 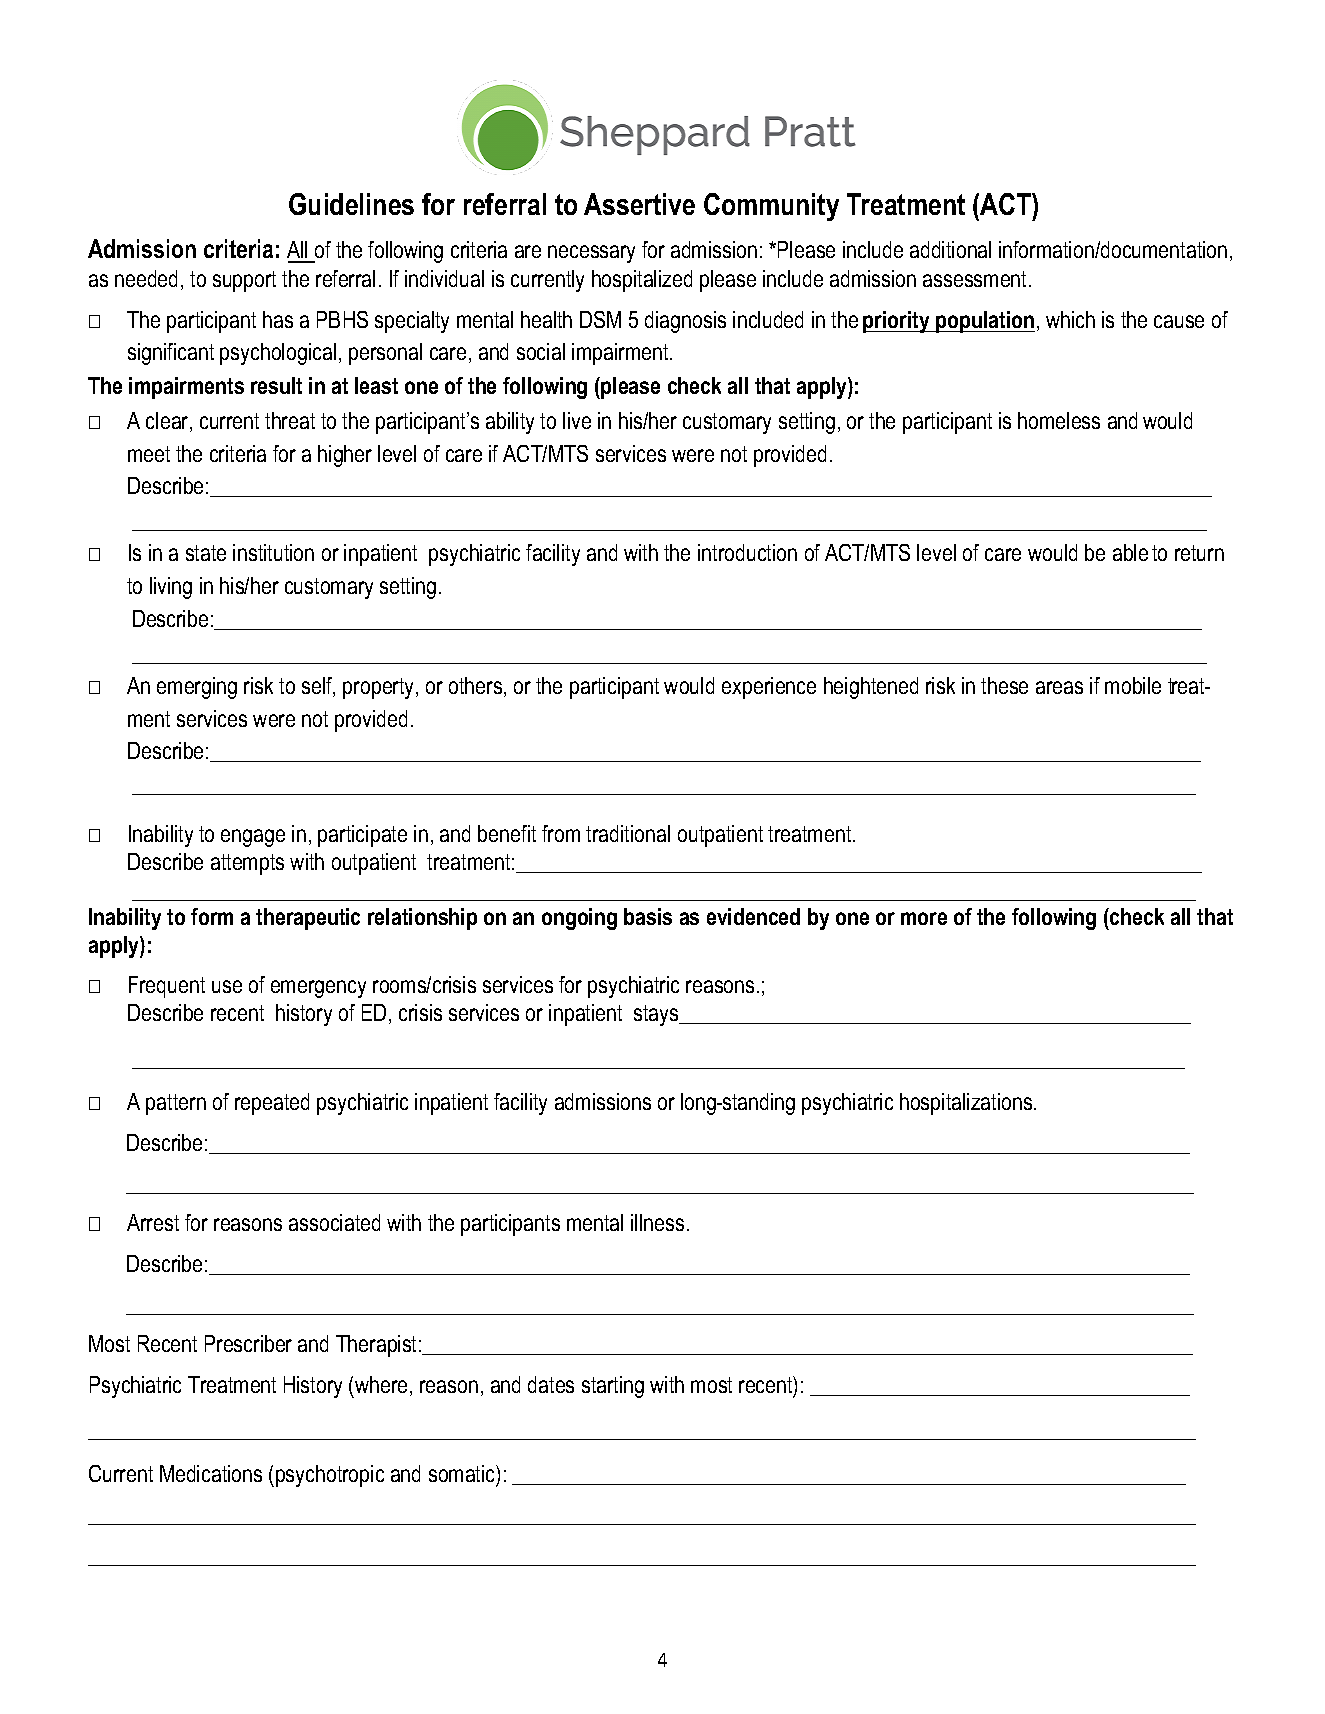 What do you see at coordinates (648, 916) in the screenshot?
I see `basis` at bounding box center [648, 916].
